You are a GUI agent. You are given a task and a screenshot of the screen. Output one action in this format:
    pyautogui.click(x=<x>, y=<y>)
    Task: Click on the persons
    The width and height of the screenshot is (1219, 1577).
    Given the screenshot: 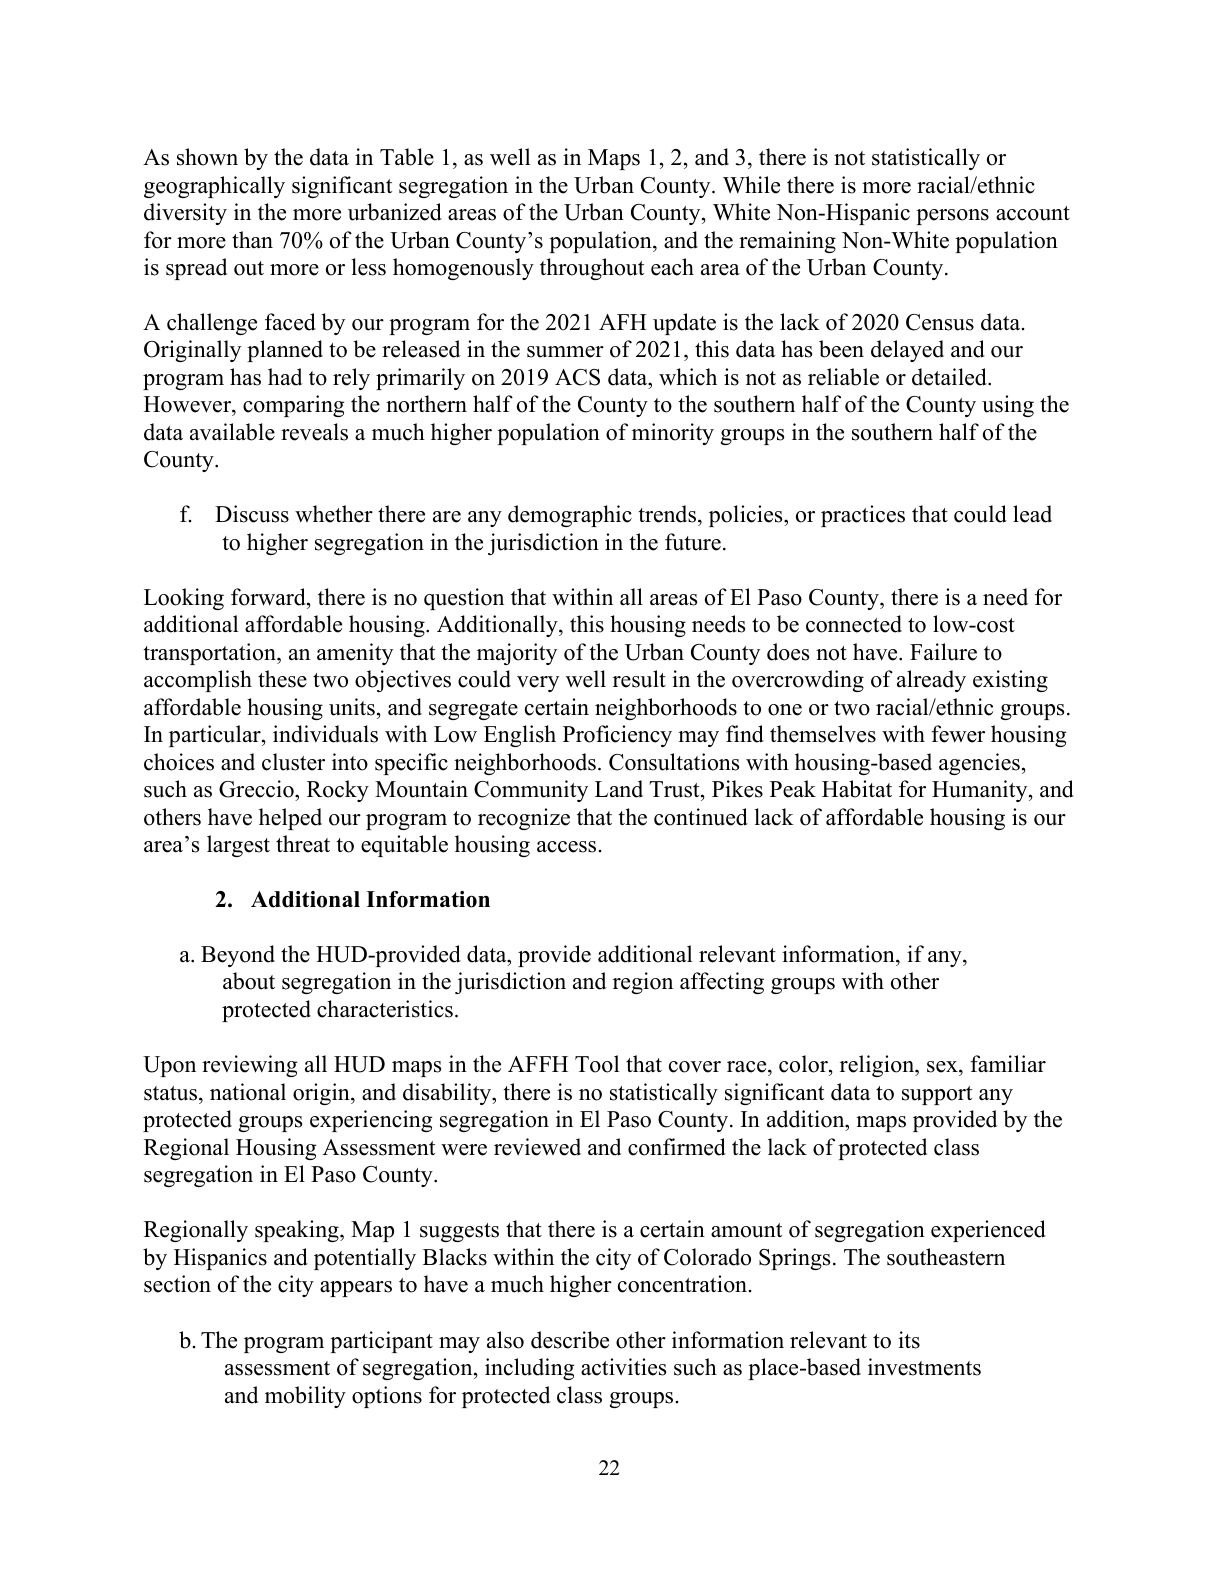 What is the action you would take?
    pyautogui.click(x=952, y=217)
